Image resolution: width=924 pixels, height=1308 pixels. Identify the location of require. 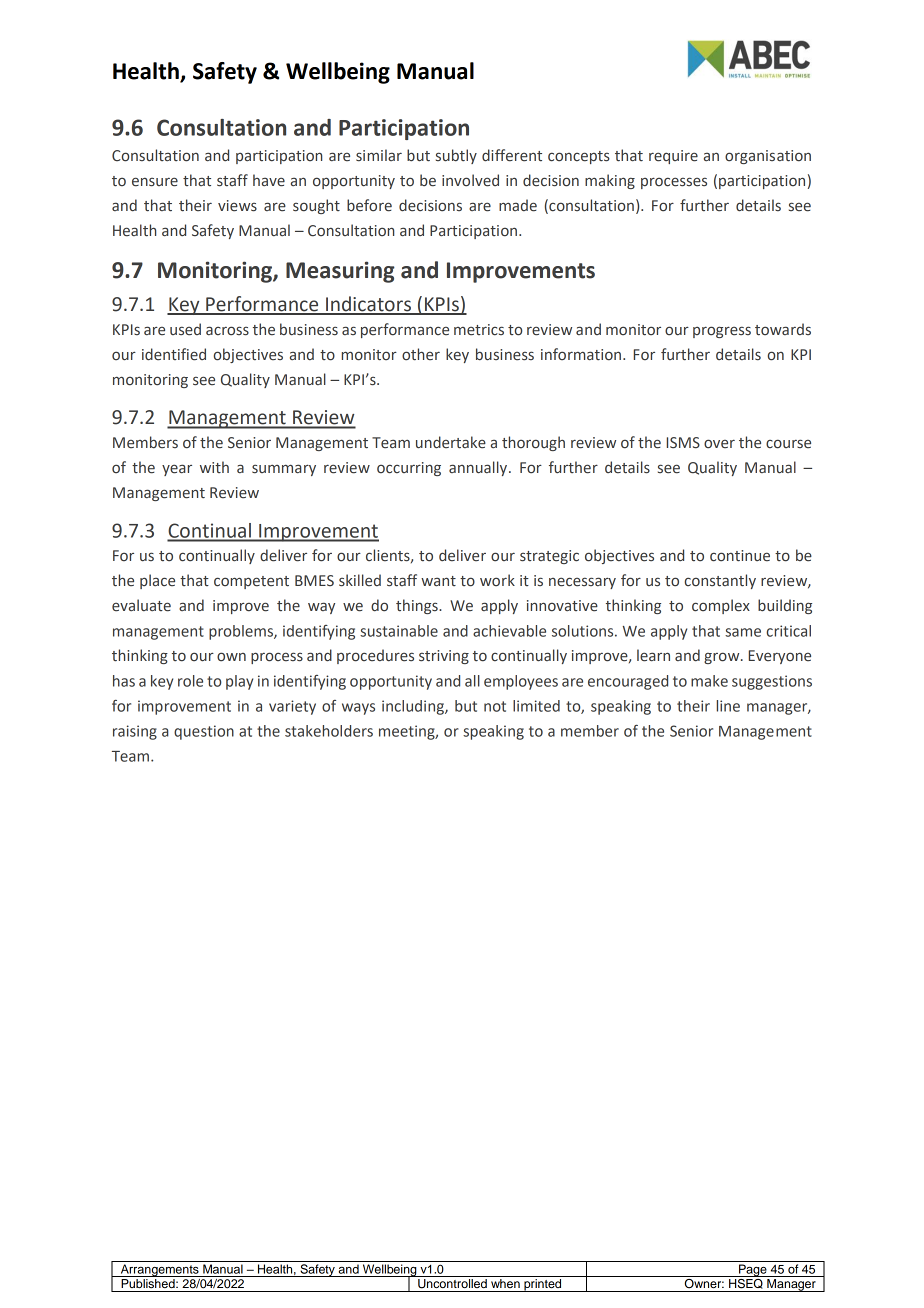
(673, 157).
